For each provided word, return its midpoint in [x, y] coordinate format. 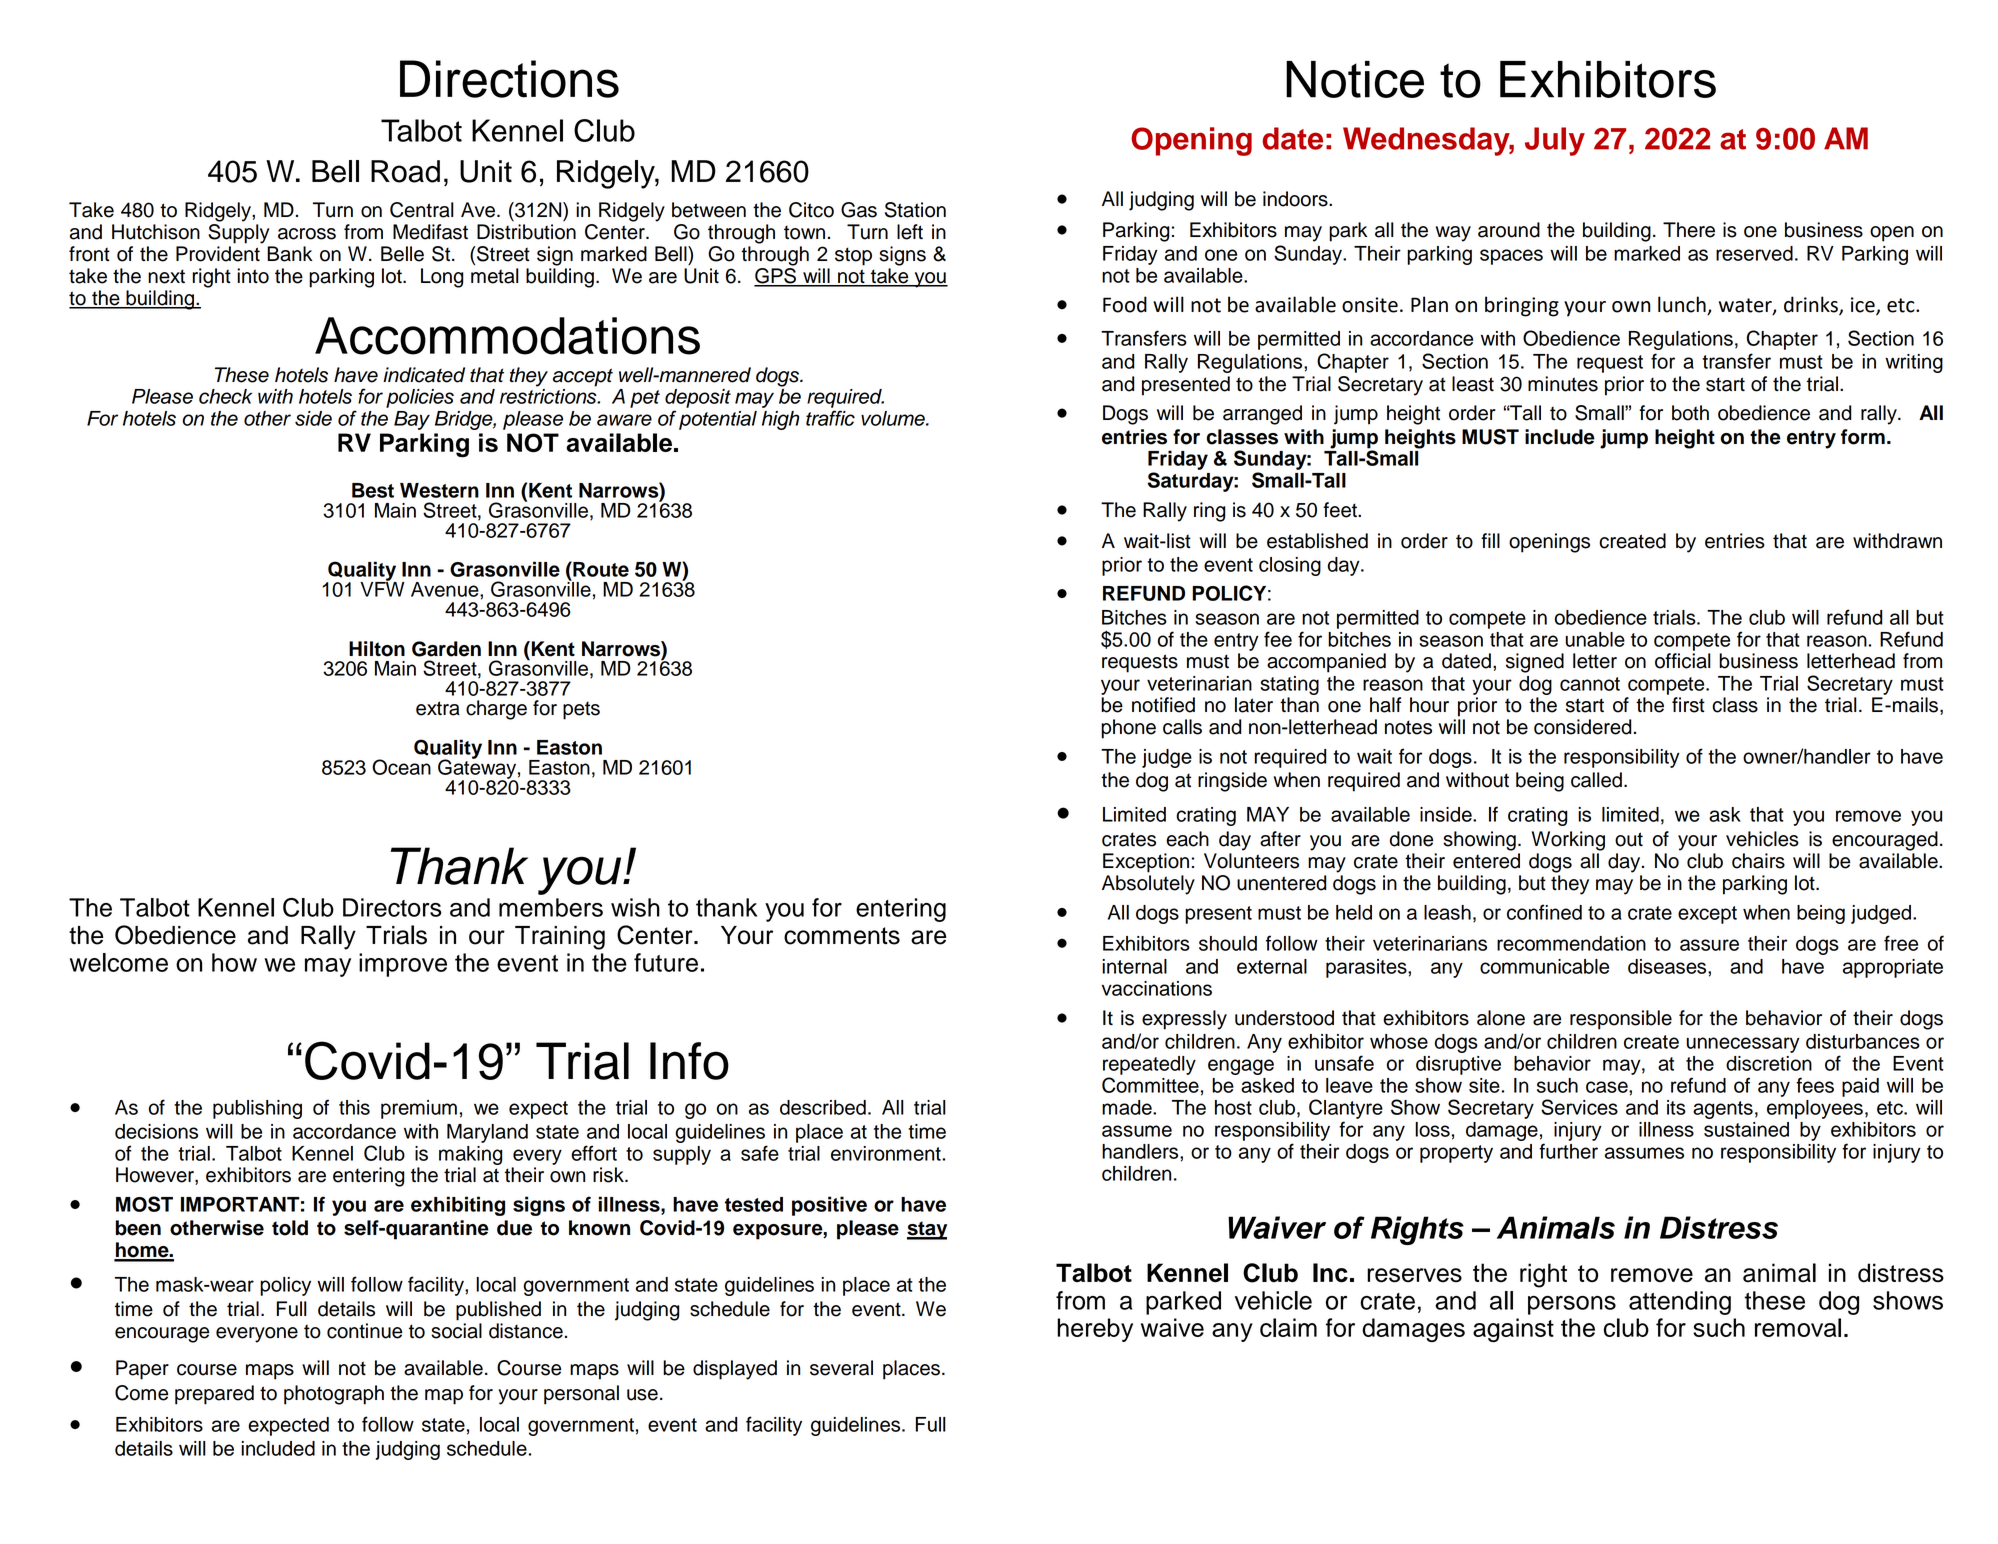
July [1555, 141]
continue [364, 1331]
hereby [1095, 1330]
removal [1798, 1327]
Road [405, 171]
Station [915, 210]
